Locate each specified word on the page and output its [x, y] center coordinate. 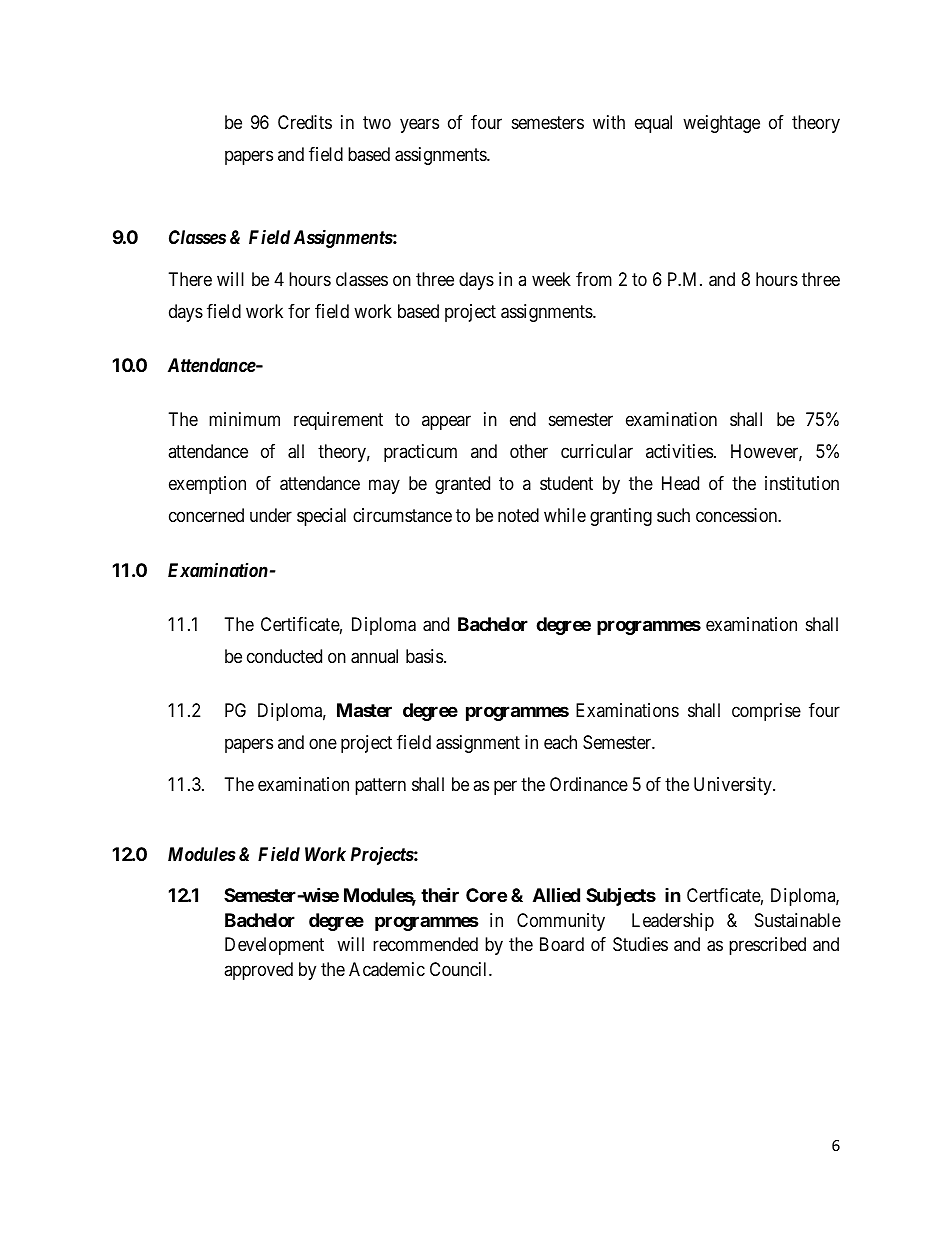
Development [274, 946]
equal [653, 124]
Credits [305, 122]
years [419, 125]
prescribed [767, 946]
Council [460, 969]
